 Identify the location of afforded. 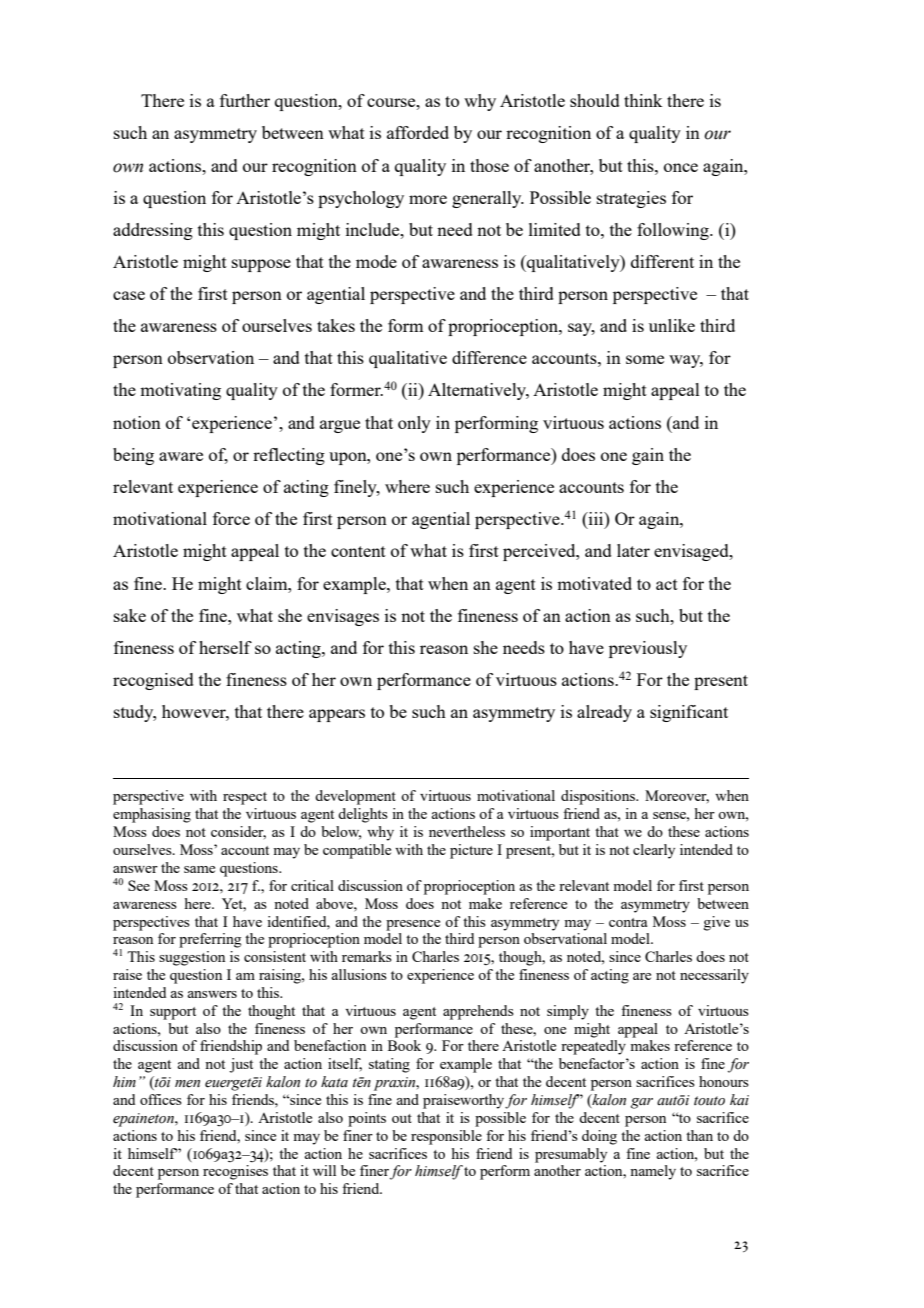
(418, 132).
